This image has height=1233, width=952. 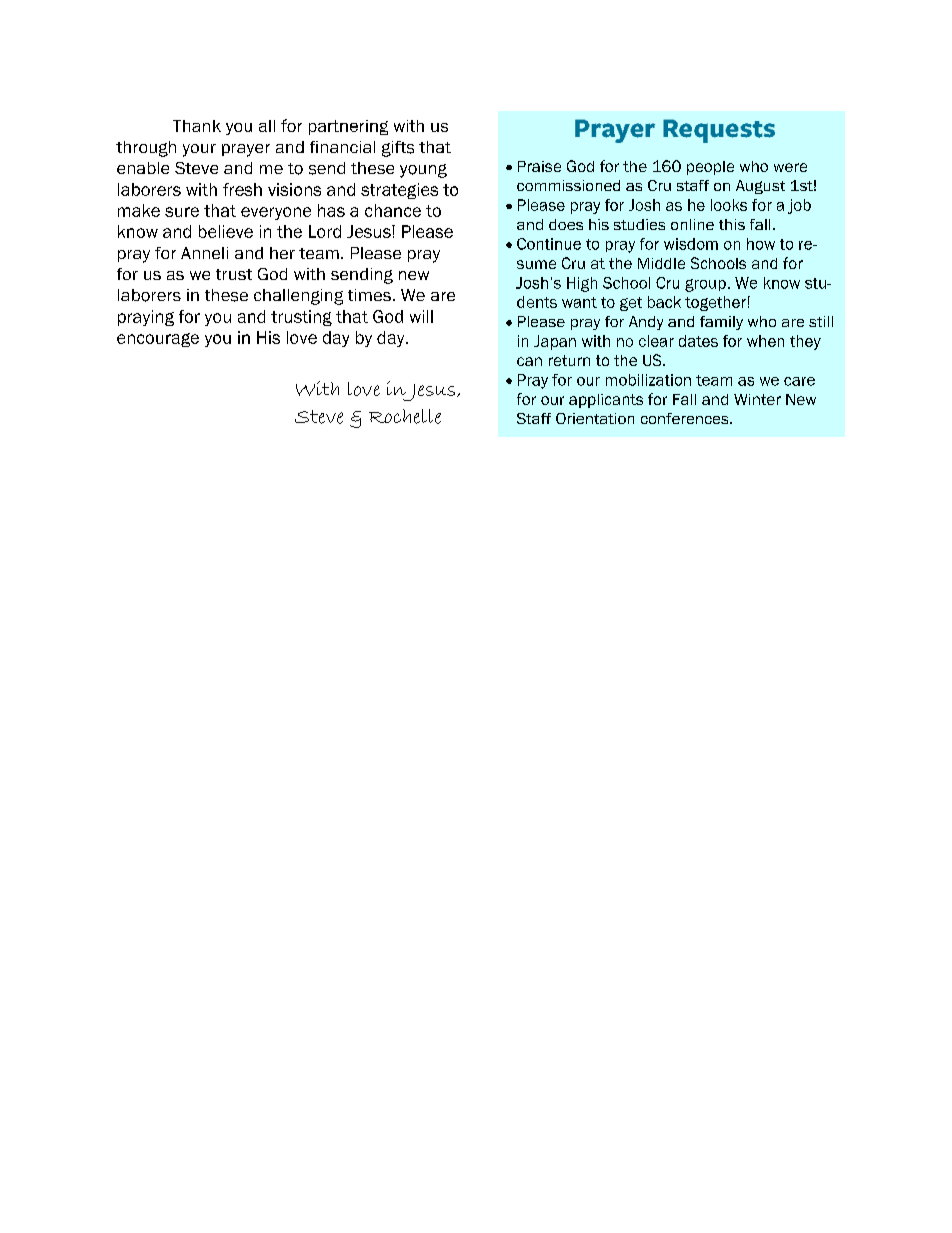 I want to click on this, so click(x=732, y=224).
